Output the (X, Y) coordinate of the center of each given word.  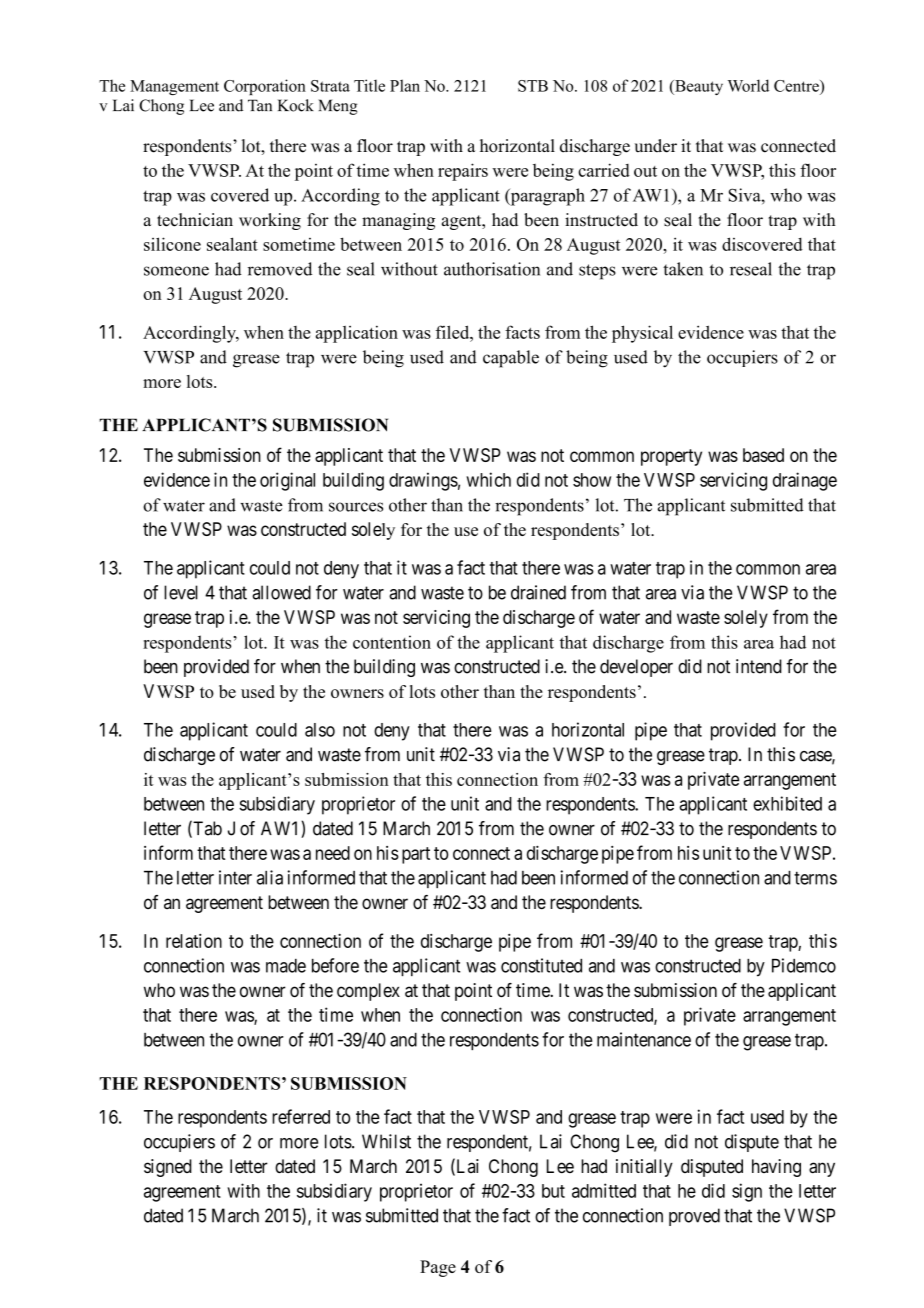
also (320, 730)
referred (301, 1116)
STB (533, 86)
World (748, 85)
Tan (260, 105)
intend (759, 666)
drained (538, 592)
